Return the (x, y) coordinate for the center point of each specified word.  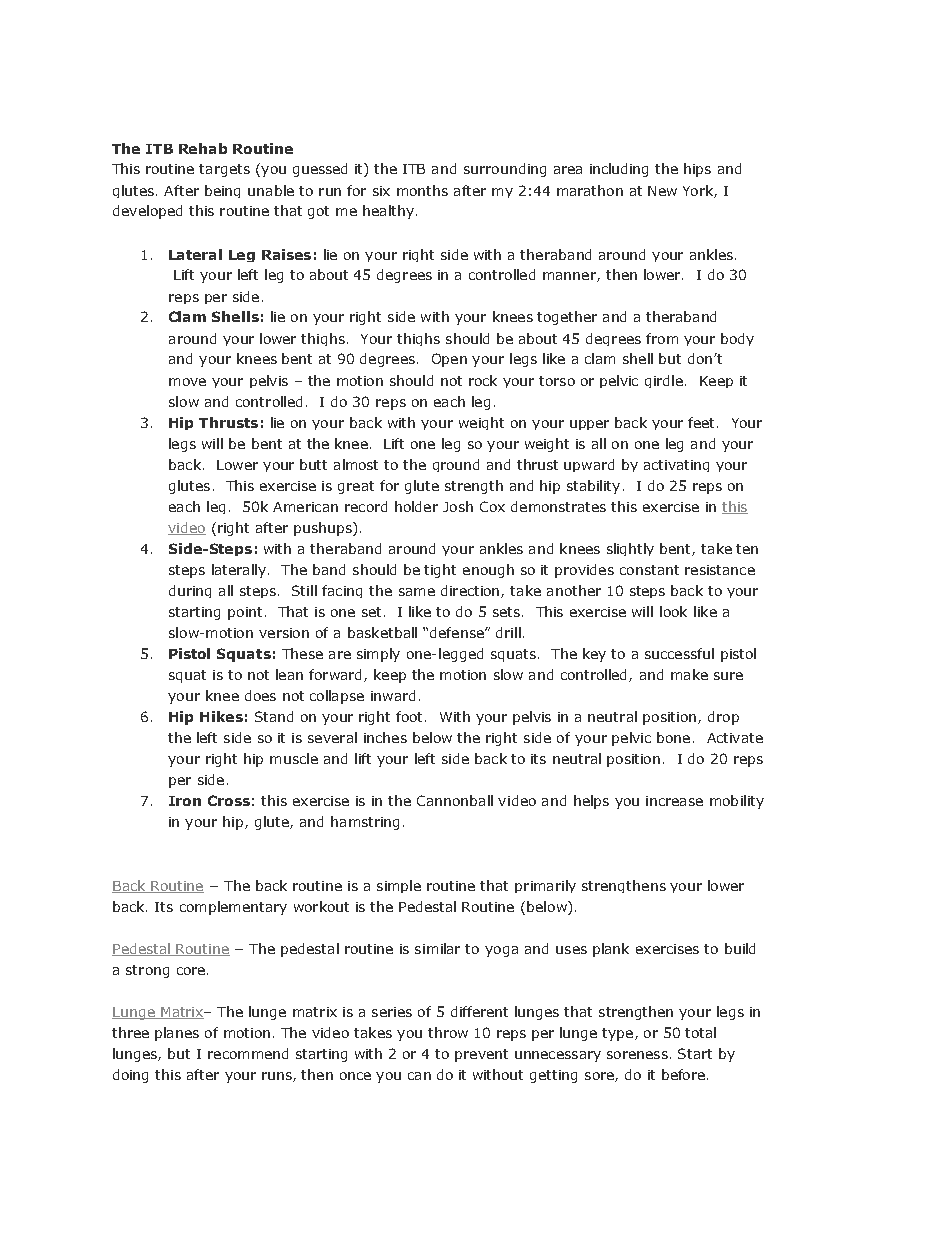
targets (224, 170)
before (683, 1074)
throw (448, 1032)
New (662, 191)
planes (177, 1034)
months (422, 190)
